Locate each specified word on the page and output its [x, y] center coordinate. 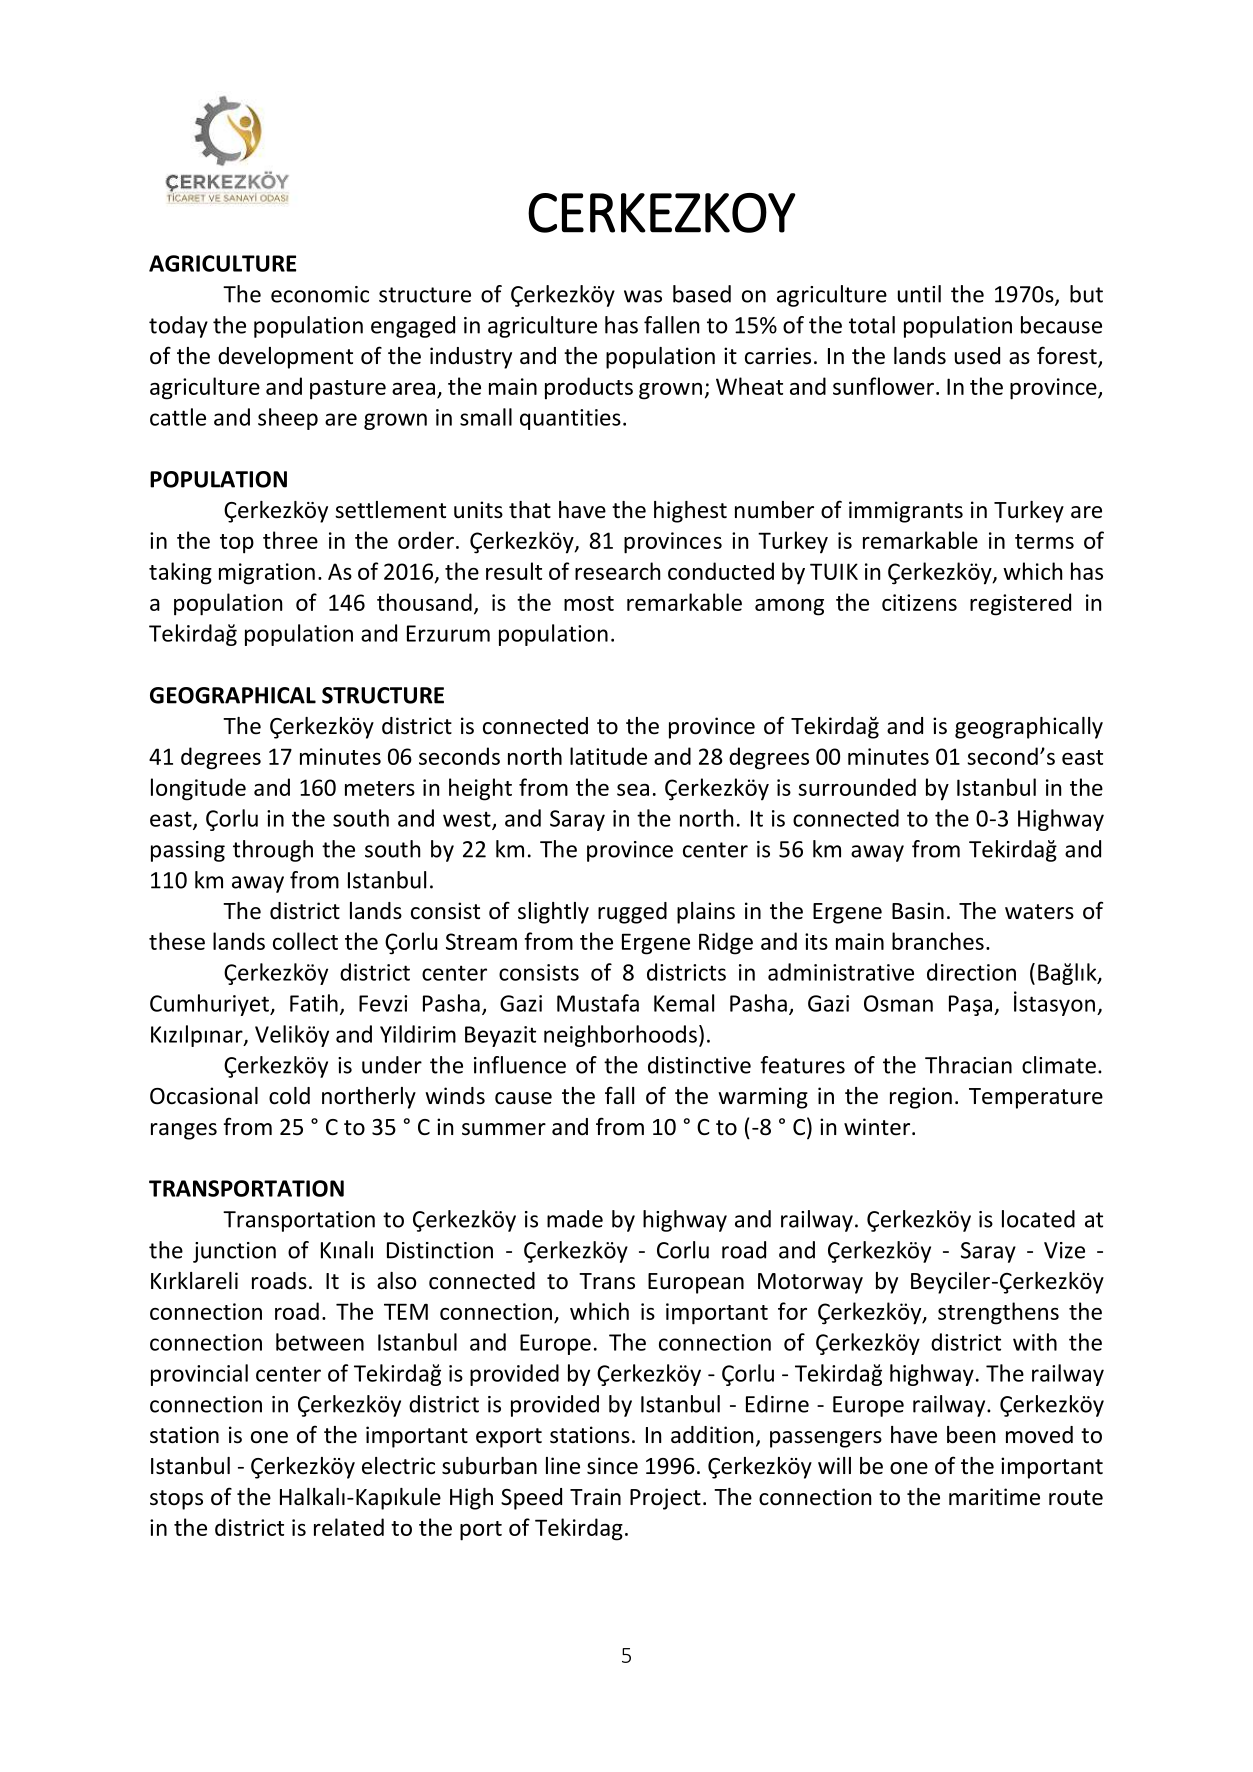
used [977, 356]
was [643, 296]
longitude [198, 789]
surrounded [857, 787]
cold [289, 1096]
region [921, 1098]
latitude [608, 756]
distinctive [699, 1065]
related [349, 1527]
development [285, 358]
